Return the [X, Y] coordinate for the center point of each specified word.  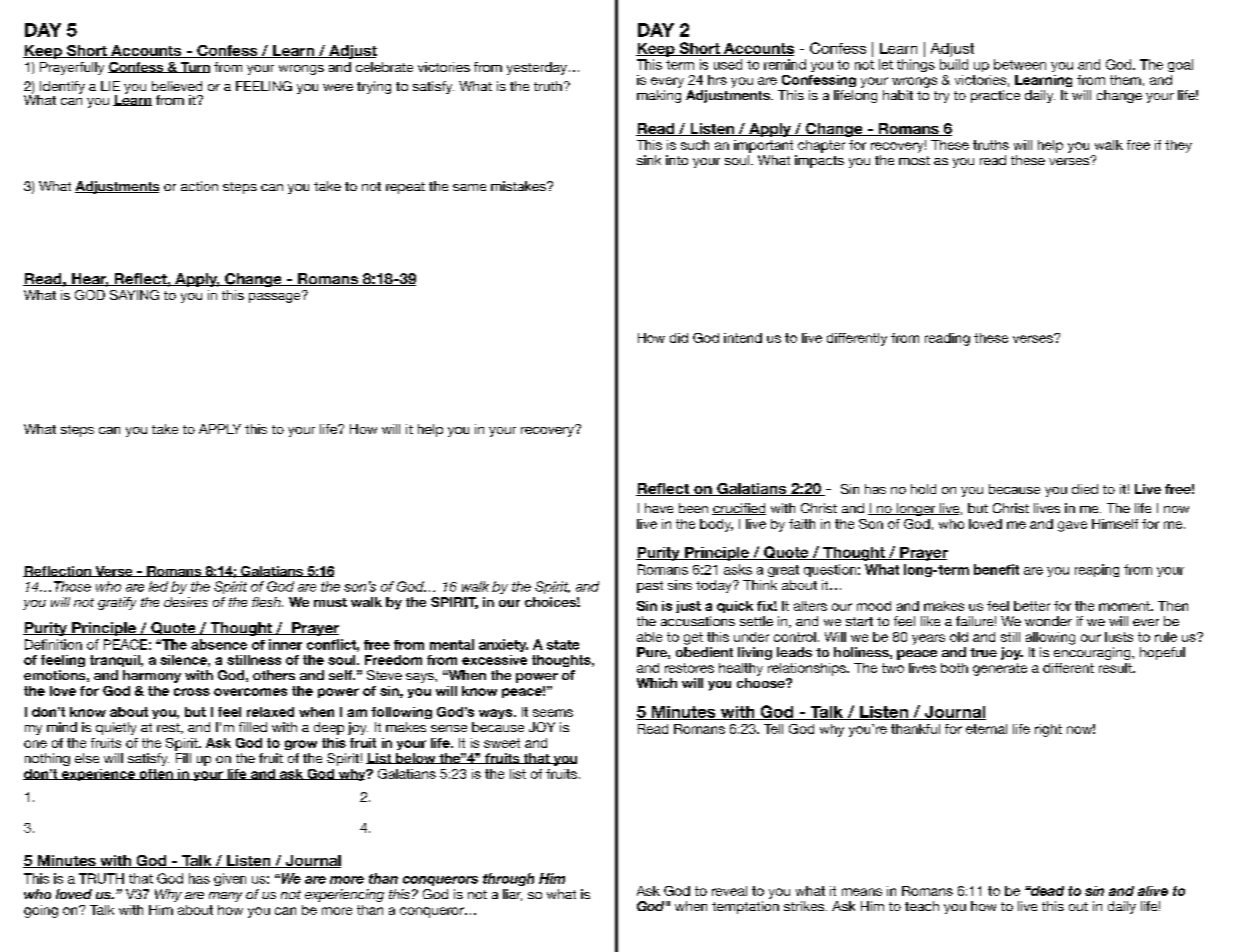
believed [177, 86]
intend [743, 338]
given [230, 879]
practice [995, 96]
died [1085, 489]
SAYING [134, 295]
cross [192, 692]
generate [1000, 669]
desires [186, 602]
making [659, 96]
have [659, 508]
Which [657, 683]
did [679, 338]
